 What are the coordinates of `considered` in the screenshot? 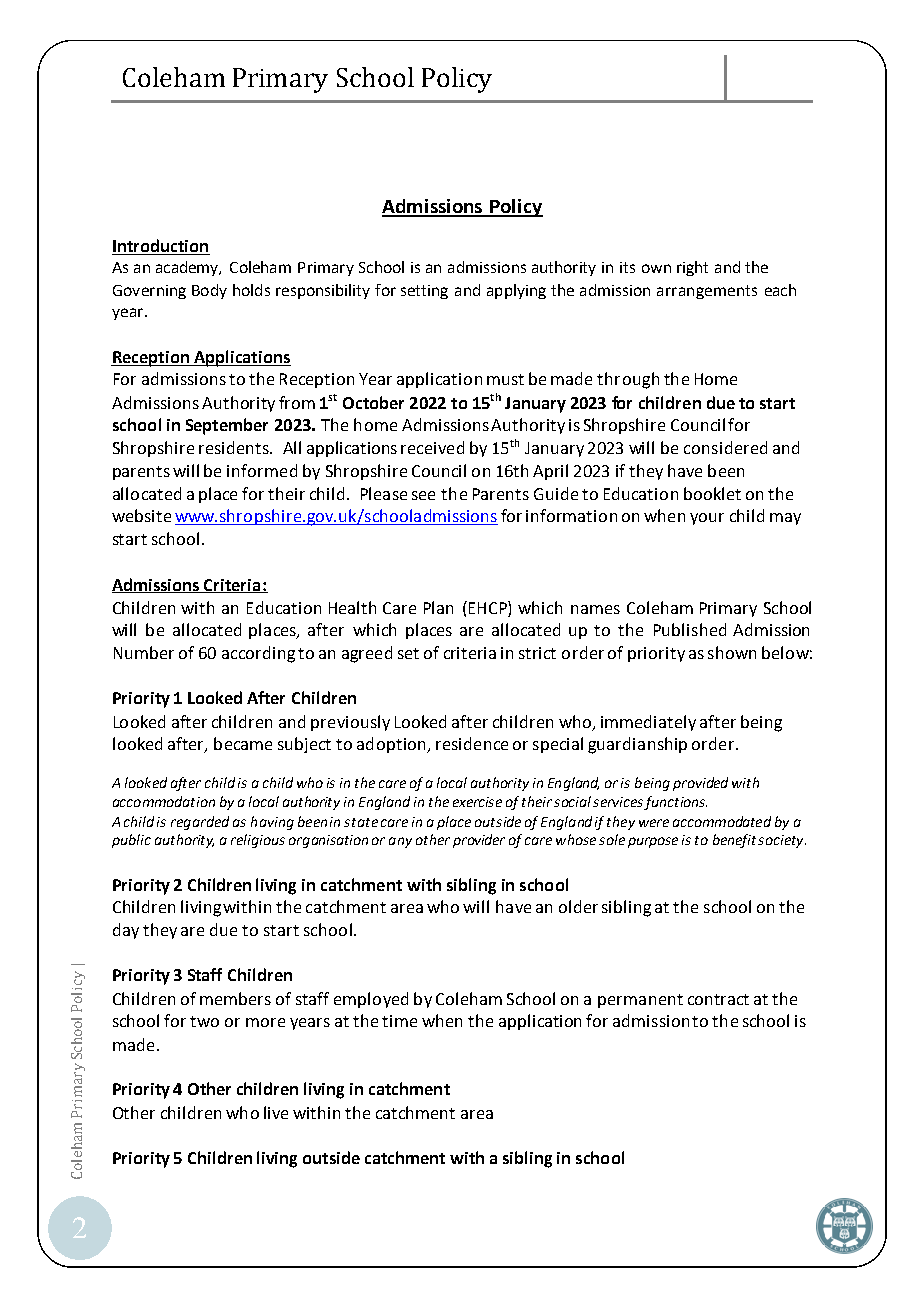 It's located at (725, 447).
